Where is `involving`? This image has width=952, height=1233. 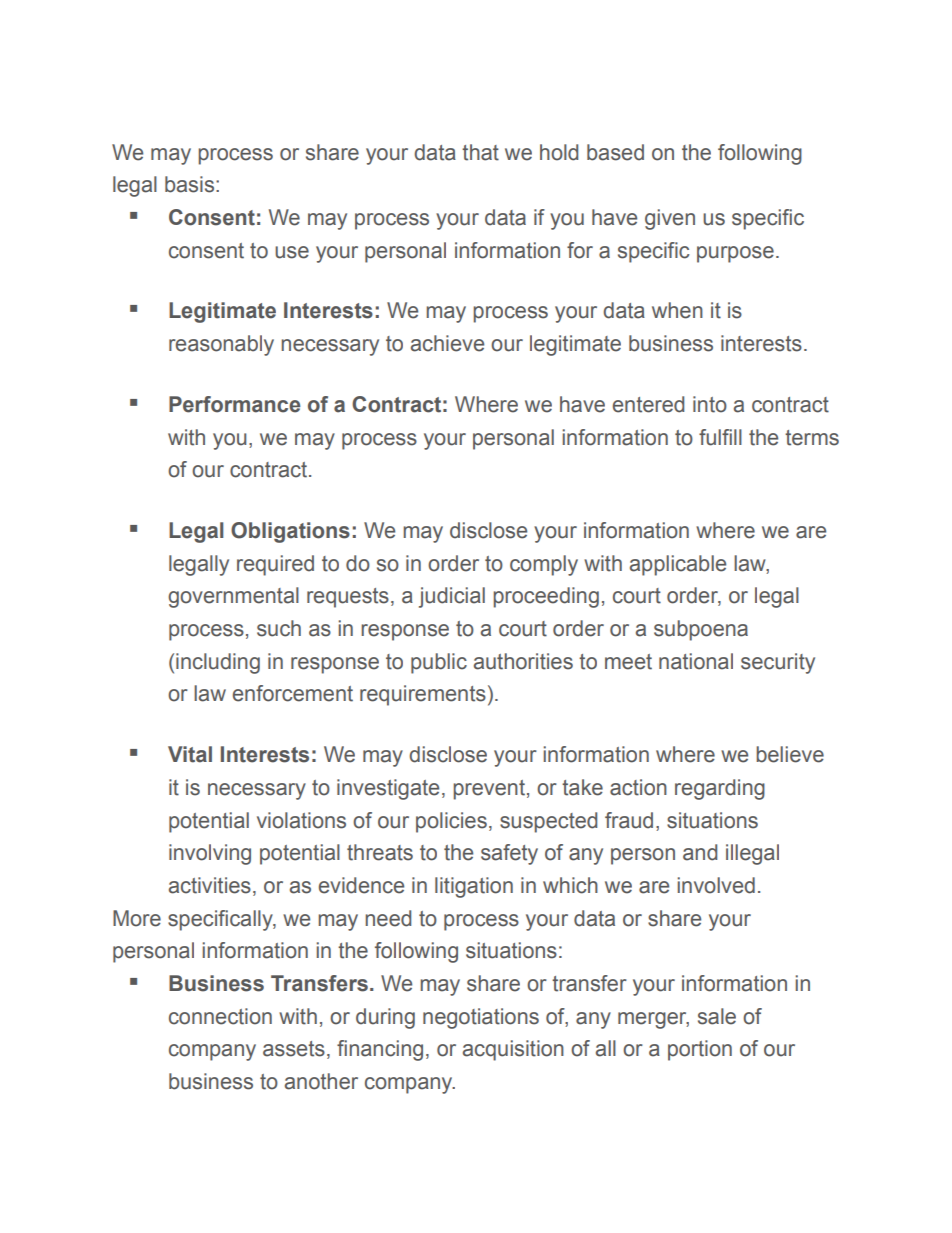 involving is located at coordinates (210, 854).
